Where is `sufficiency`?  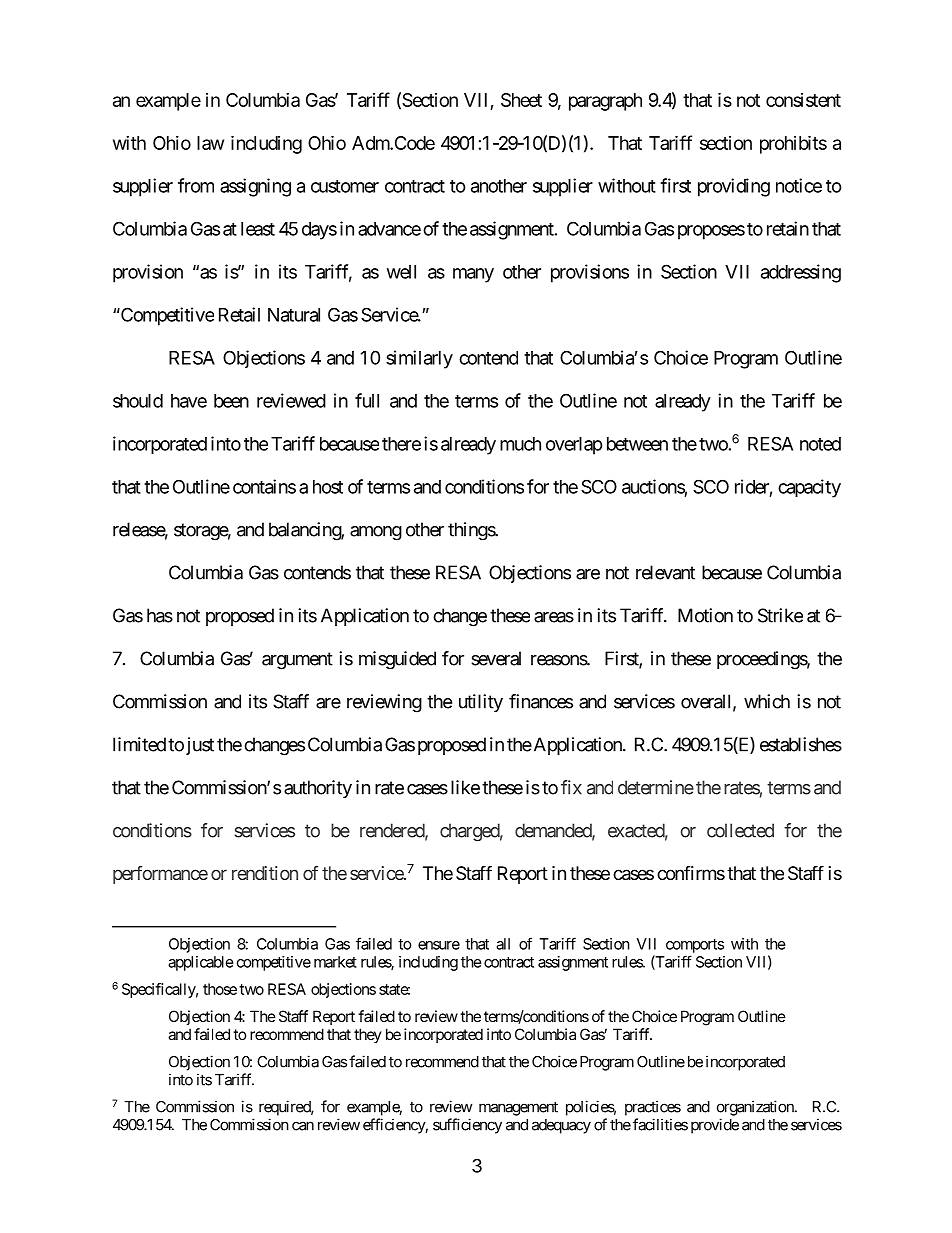
sufficiency is located at coordinates (467, 1126).
